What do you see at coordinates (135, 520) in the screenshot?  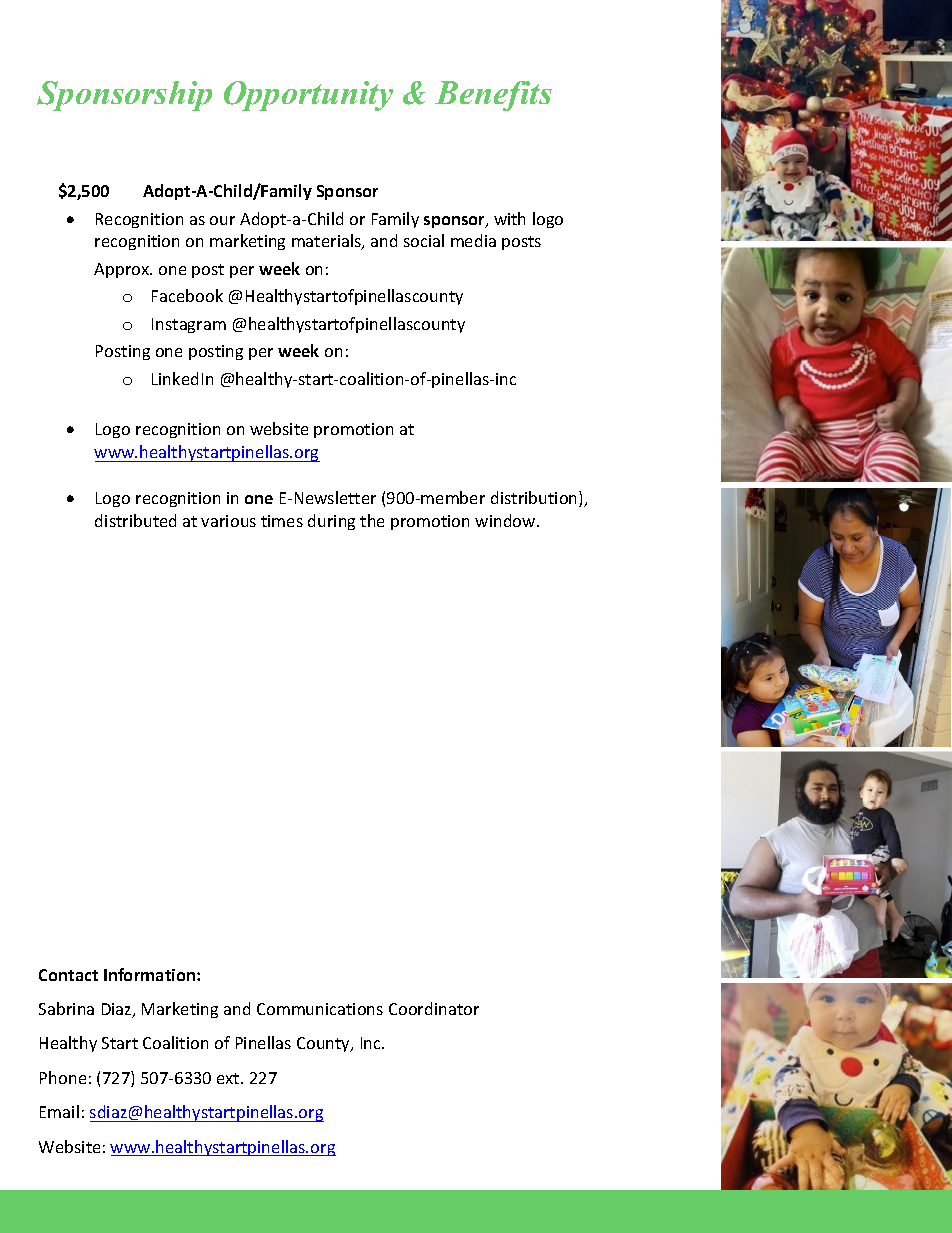 I see `distributed` at bounding box center [135, 520].
